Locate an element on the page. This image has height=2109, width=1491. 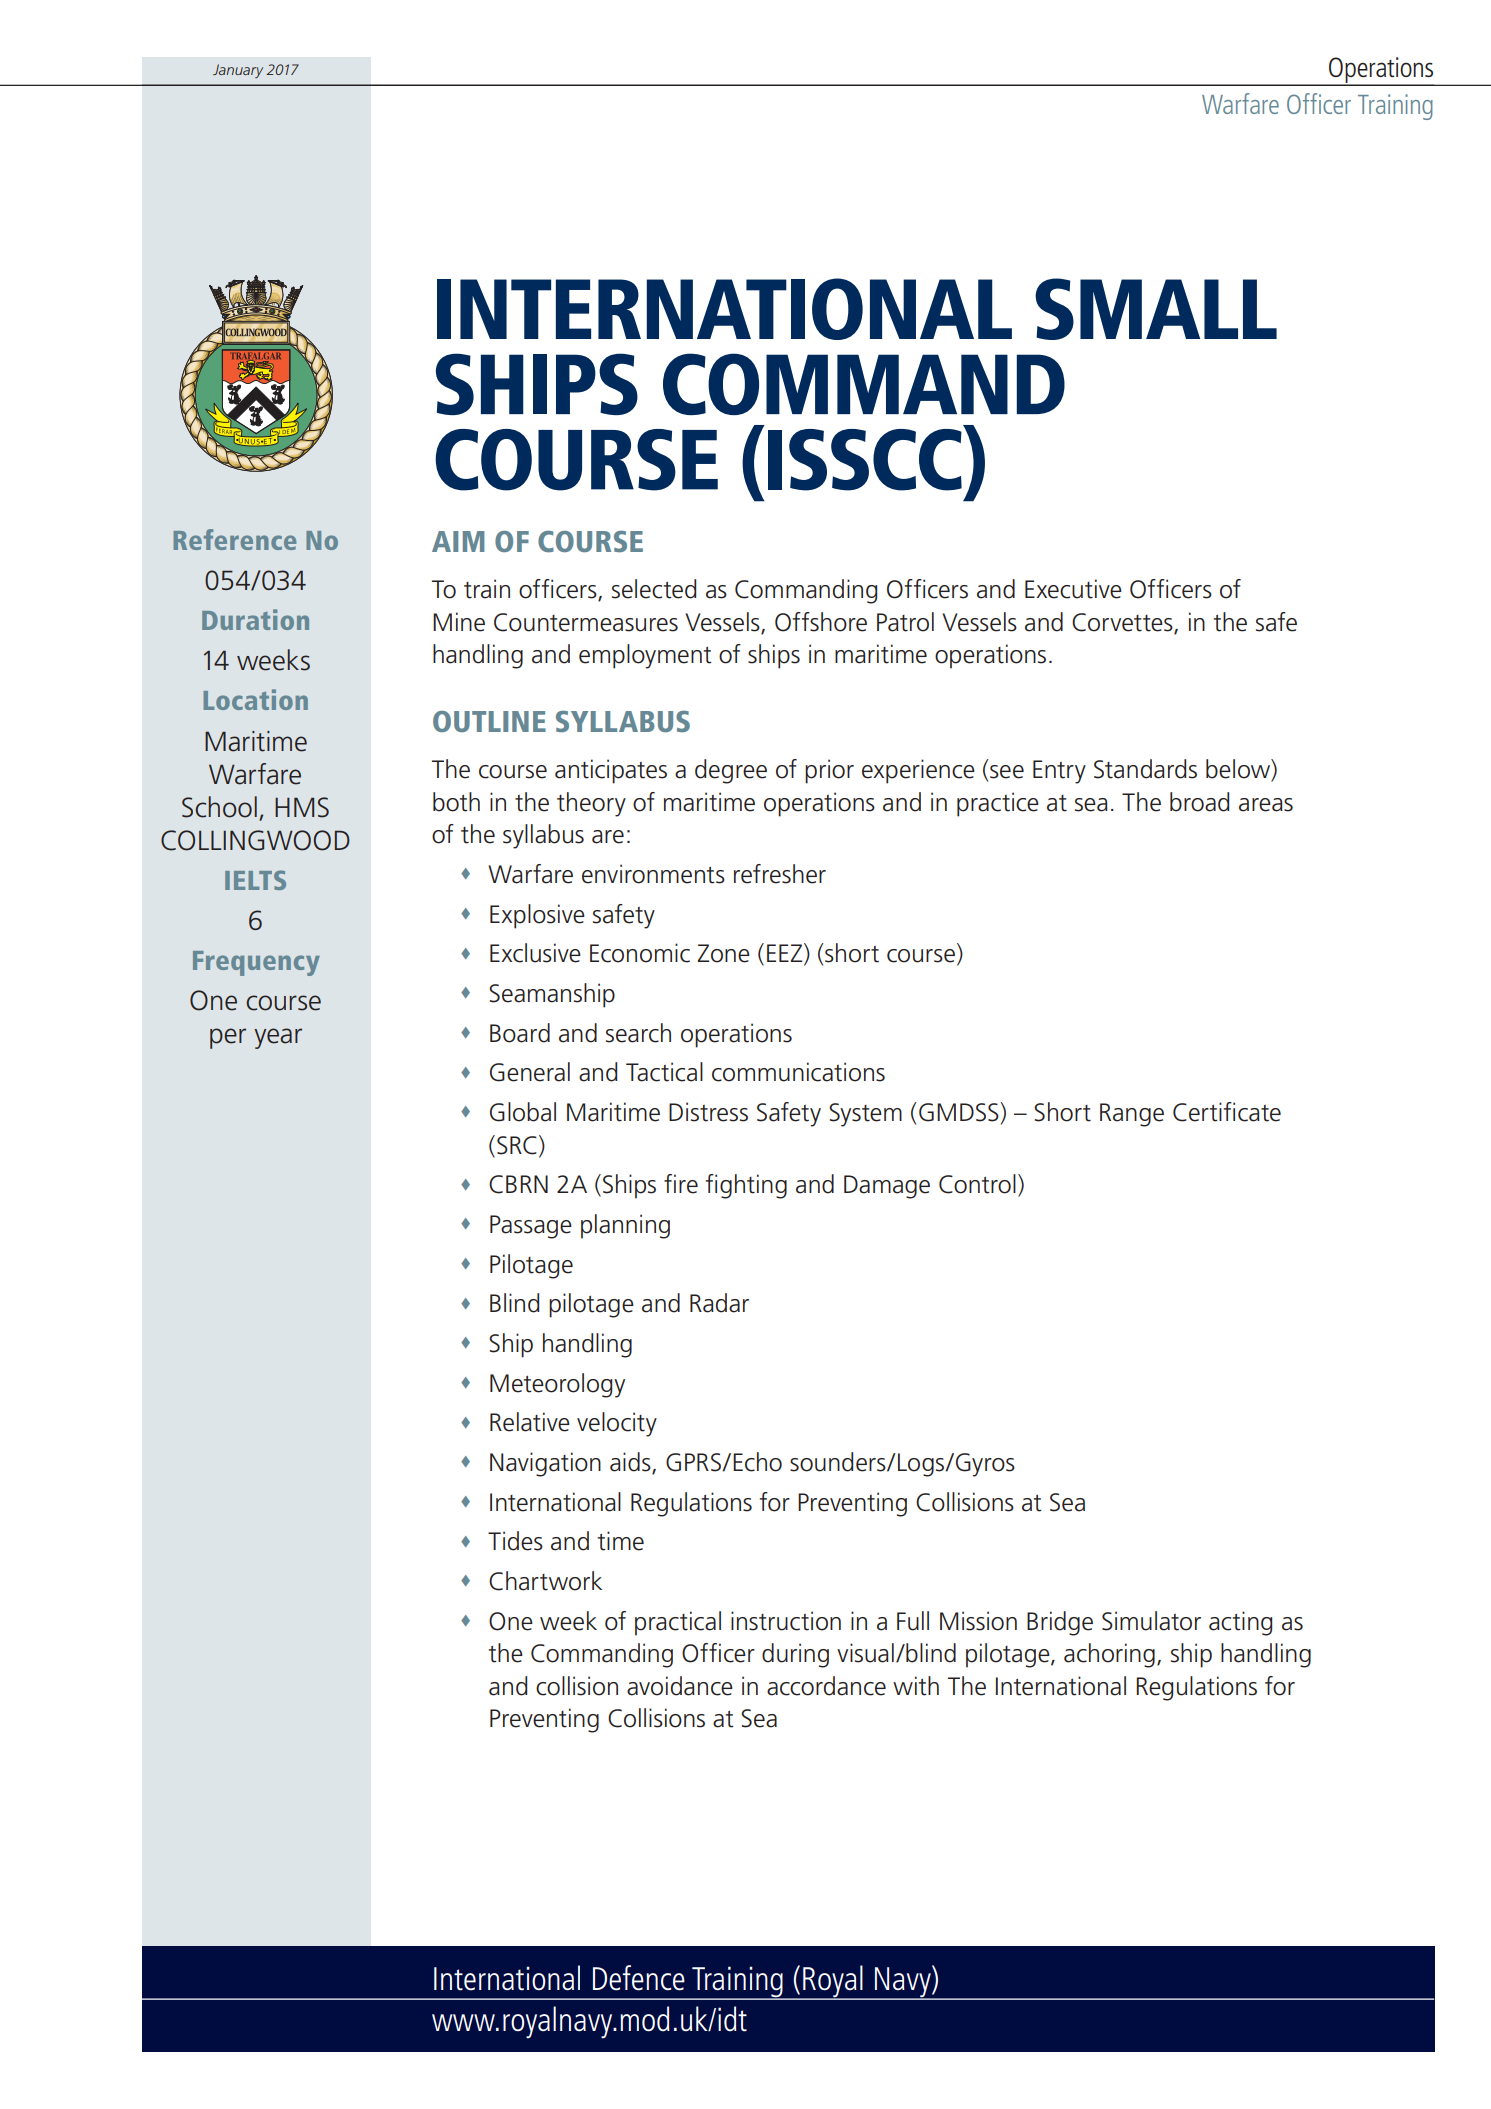
Corvettes is located at coordinates (1123, 623).
